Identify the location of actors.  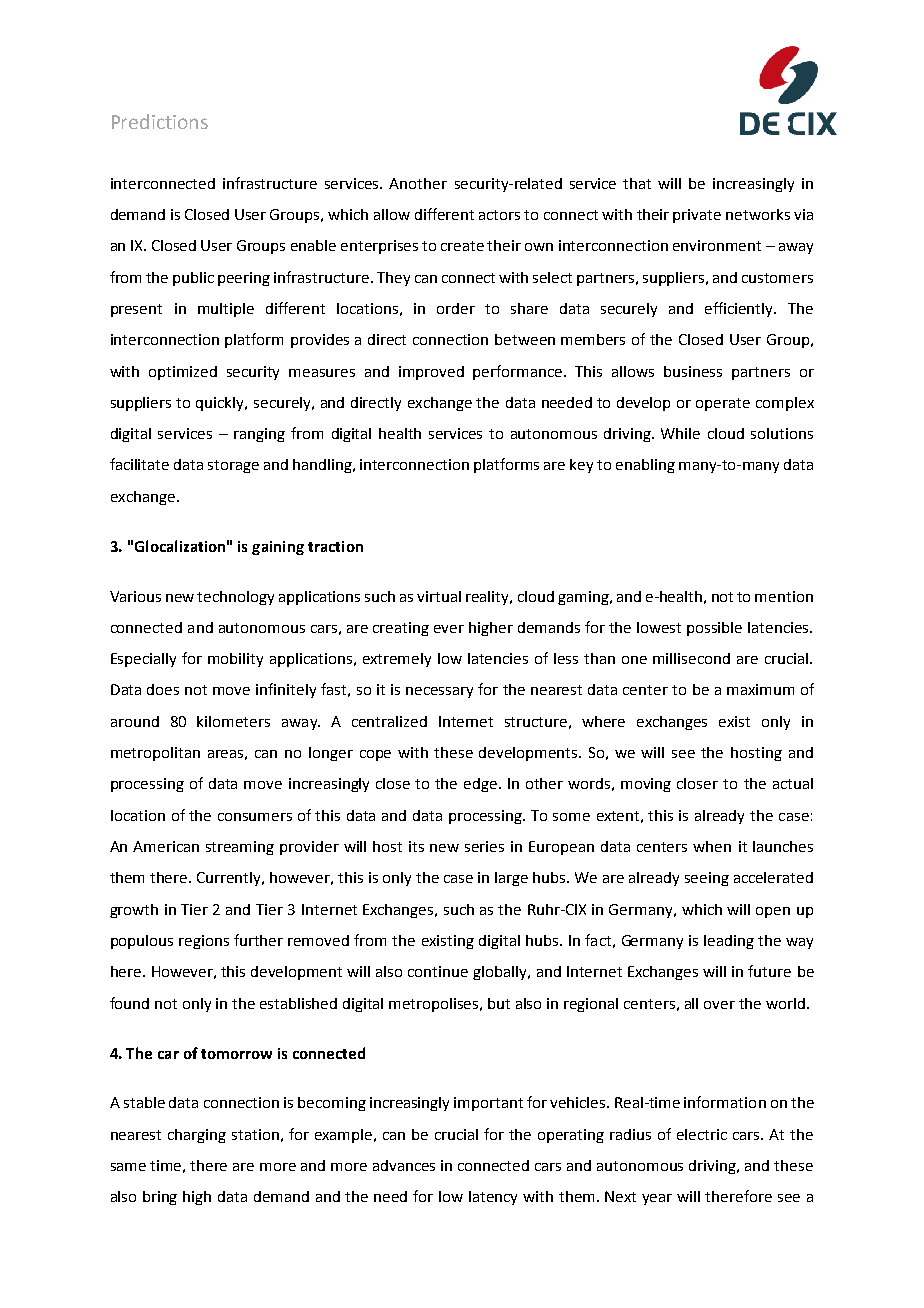
(499, 215).
